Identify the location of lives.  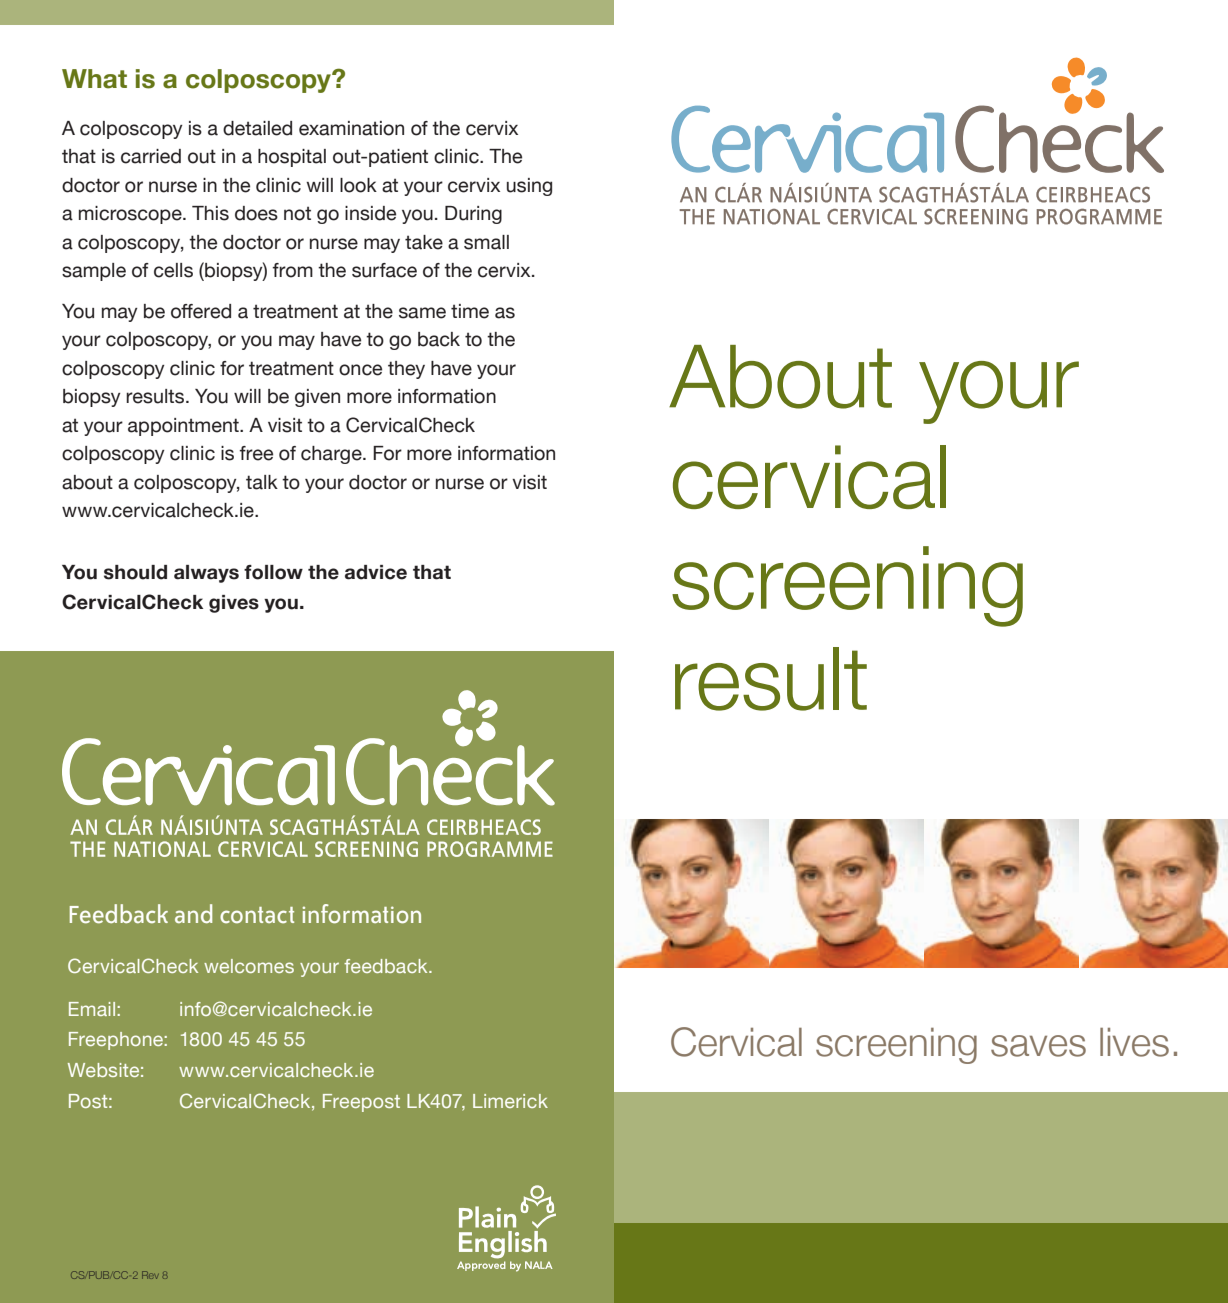
(1134, 1042).
